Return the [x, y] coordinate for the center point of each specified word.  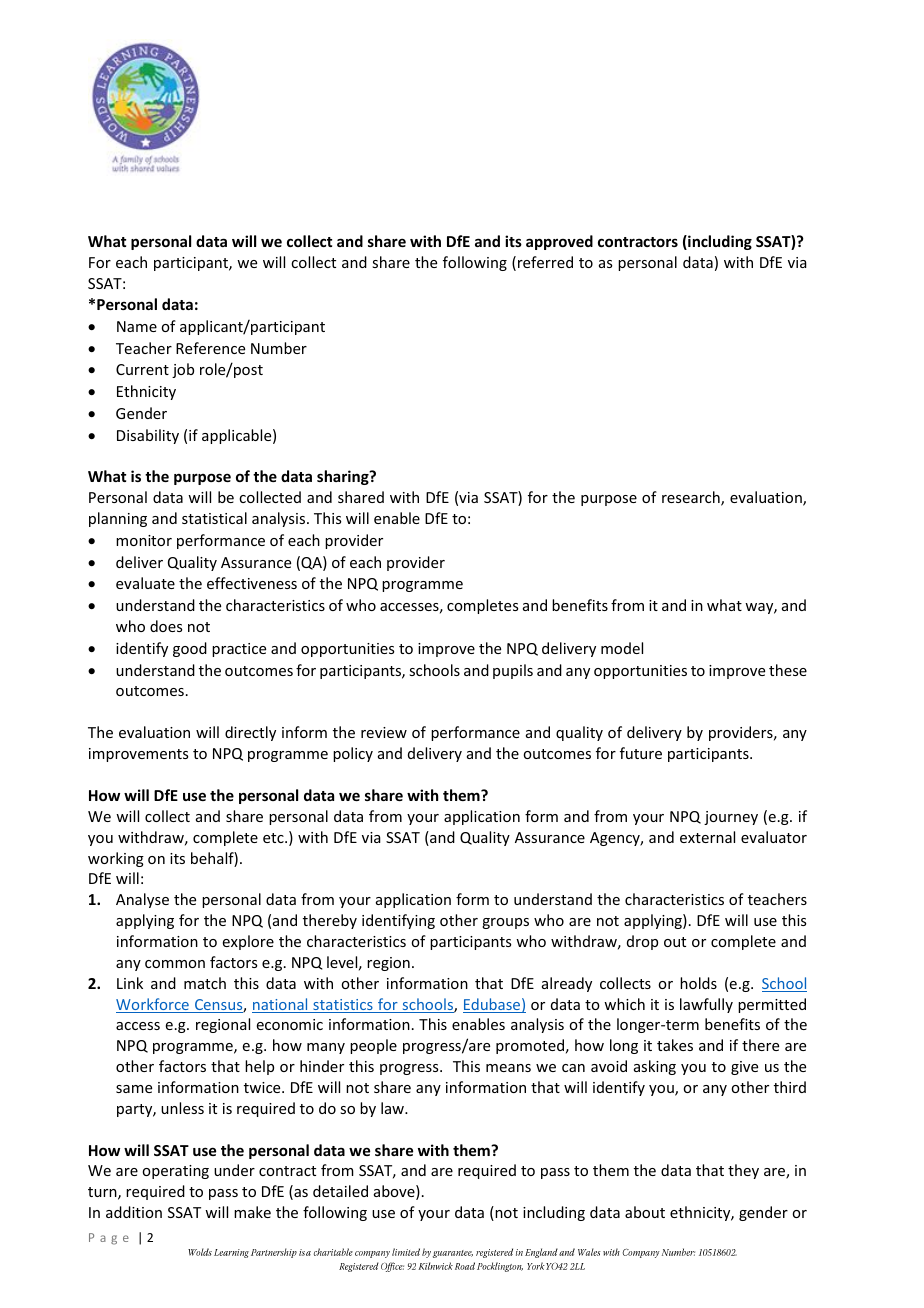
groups [505, 923]
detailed [340, 1191]
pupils [513, 671]
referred [545, 262]
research [692, 498]
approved [559, 242]
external [707, 837]
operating [175, 1172]
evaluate [145, 583]
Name [137, 326]
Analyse [142, 900]
